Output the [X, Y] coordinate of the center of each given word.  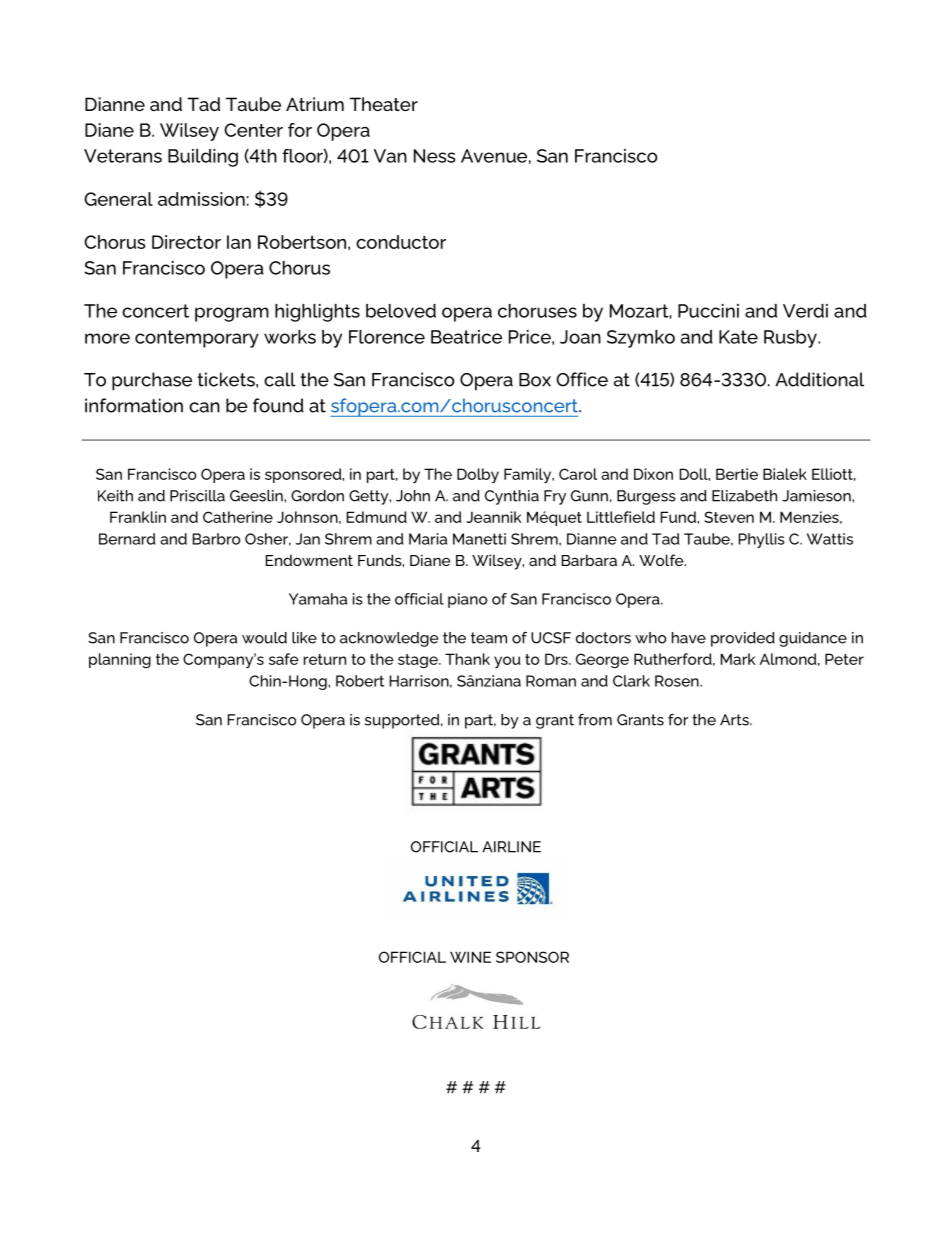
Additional [819, 379]
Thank [467, 659]
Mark [738, 659]
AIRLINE [511, 847]
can [204, 407]
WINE [470, 957]
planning [120, 660]
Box [535, 380]
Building [203, 158]
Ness [434, 156]
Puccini [708, 311]
